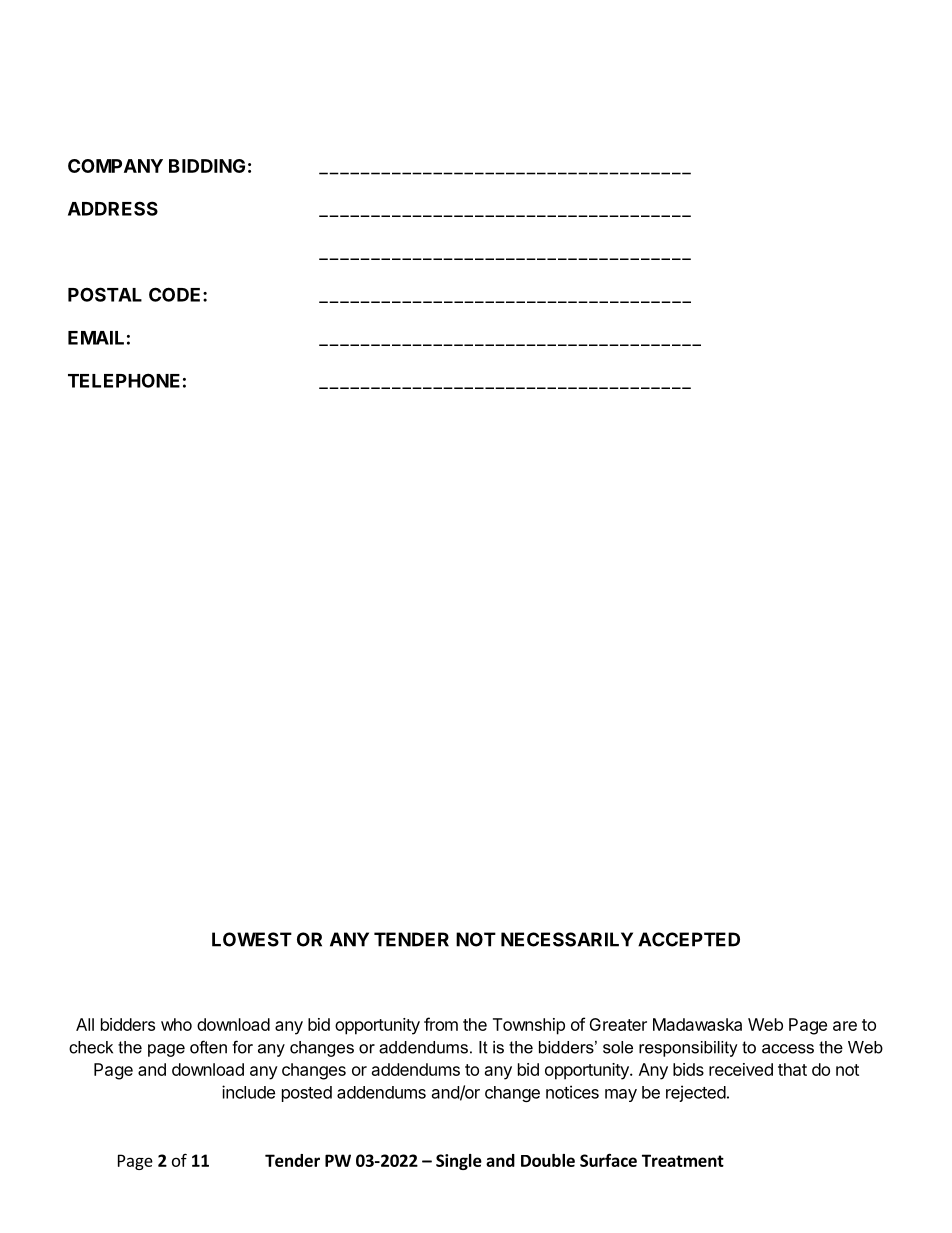 The width and height of the page is (952, 1233). I want to click on BIDDING, so click(207, 166).
